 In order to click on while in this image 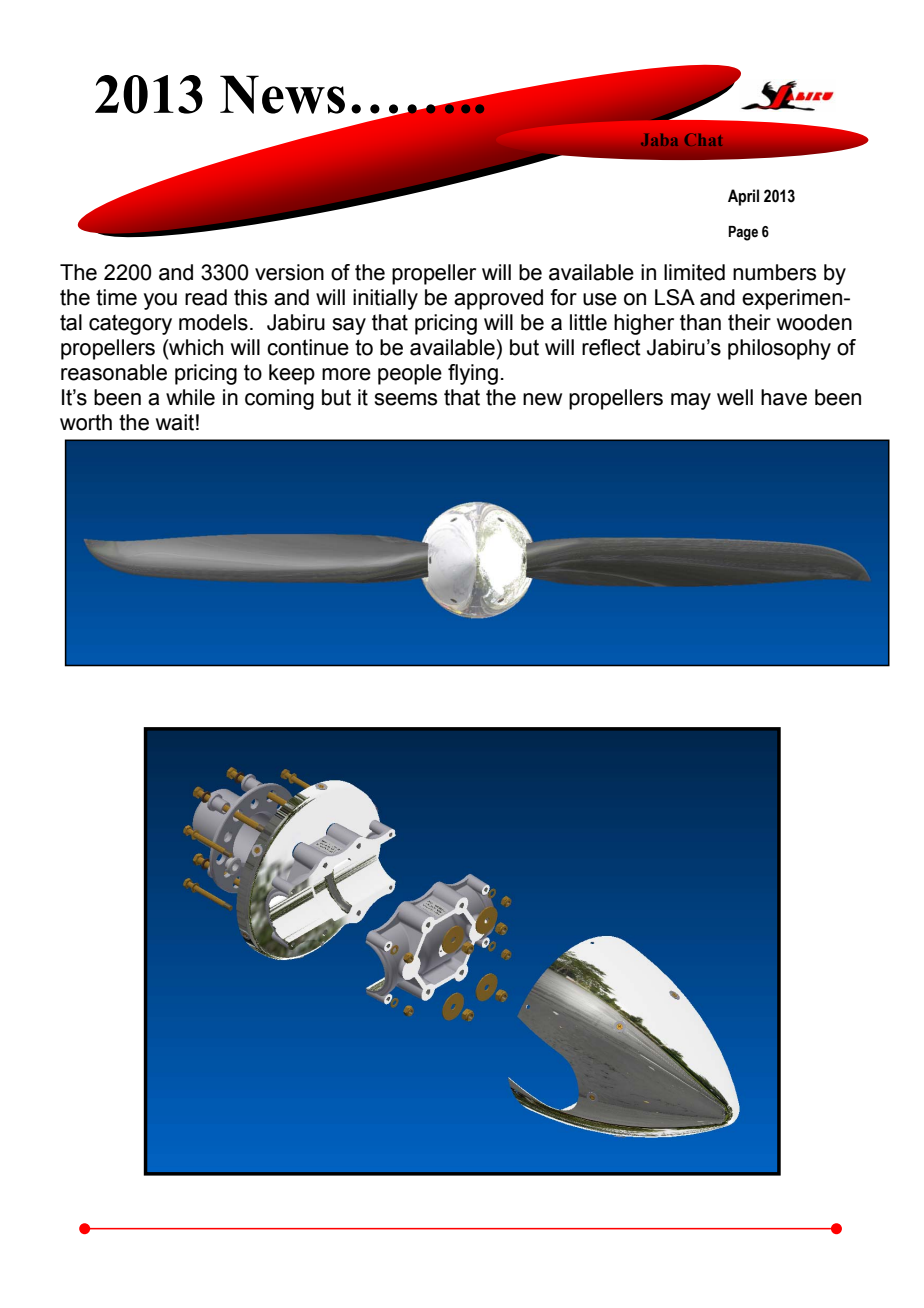, I will do `click(190, 397)`.
